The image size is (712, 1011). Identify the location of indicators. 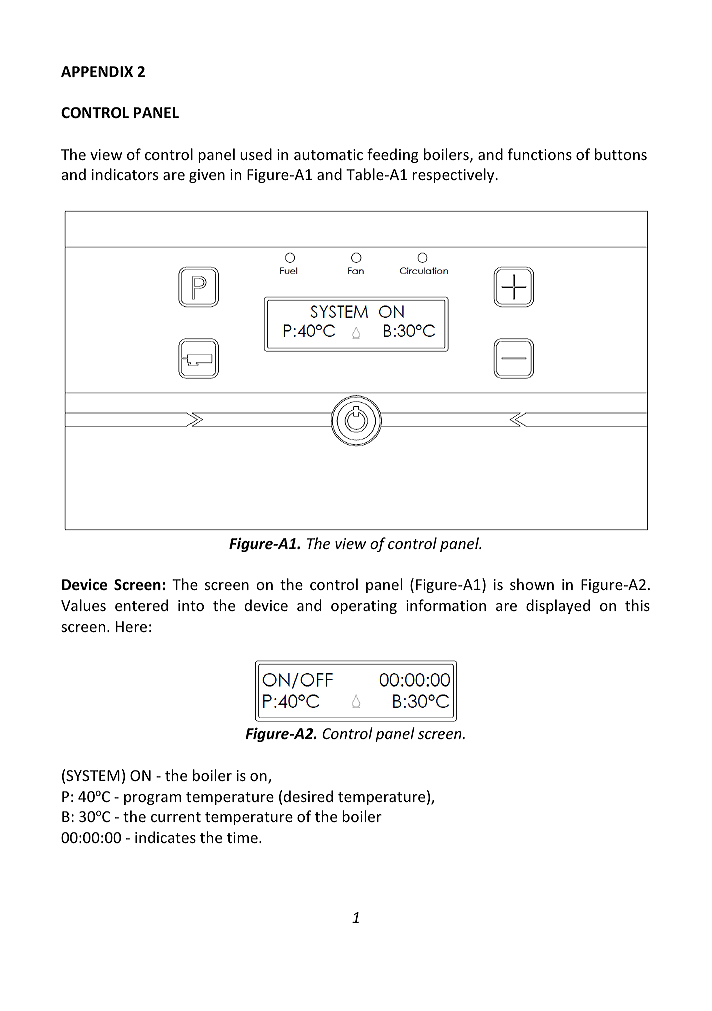
(125, 174).
